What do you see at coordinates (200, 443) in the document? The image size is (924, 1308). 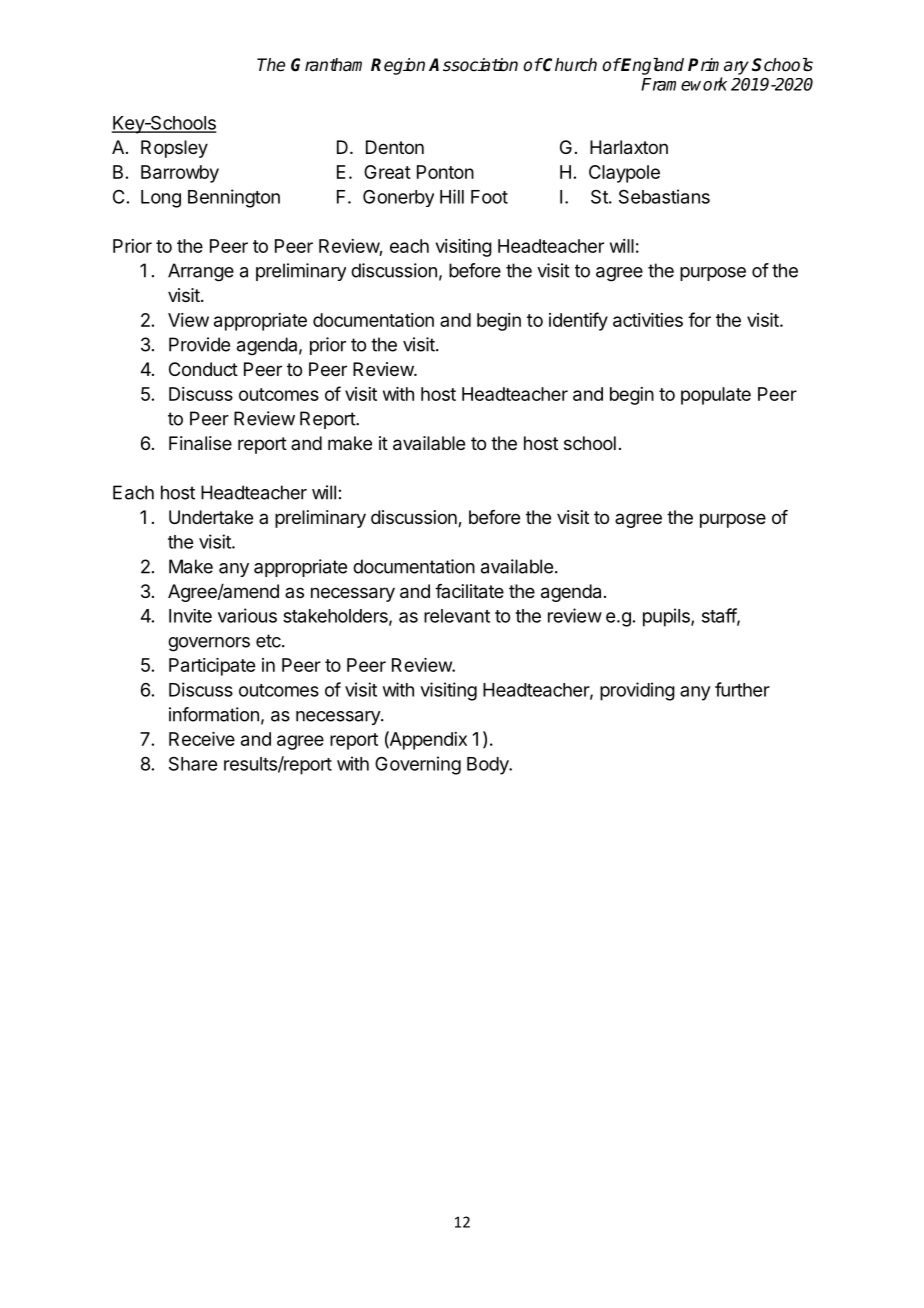 I see `Finalise` at bounding box center [200, 443].
